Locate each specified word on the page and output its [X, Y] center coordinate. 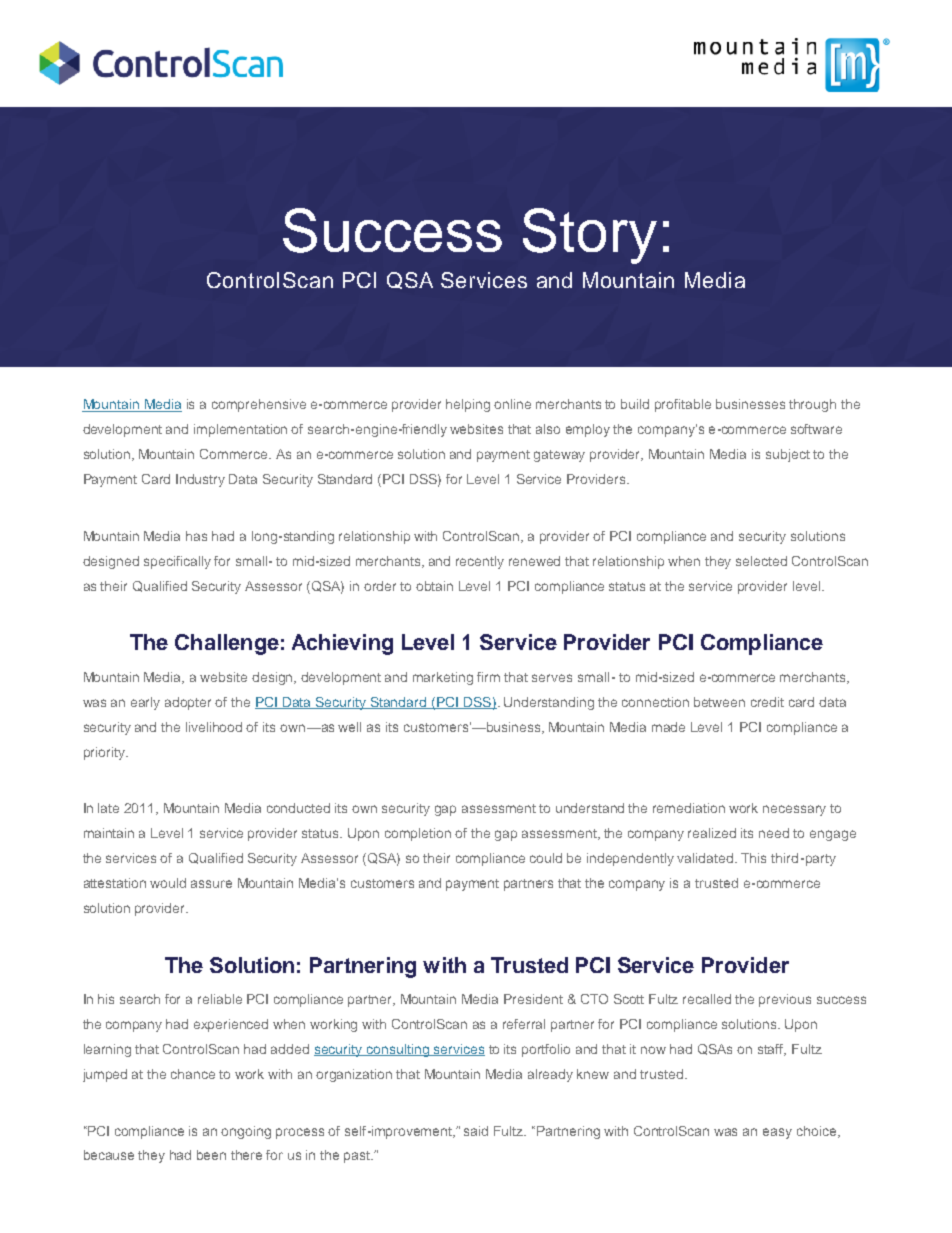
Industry [200, 480]
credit [767, 702]
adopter [188, 703]
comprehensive [259, 405]
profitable [683, 405]
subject [788, 455]
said [476, 1131]
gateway [559, 456]
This [753, 858]
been [211, 1155]
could [546, 858]
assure [211, 884]
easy [777, 1133]
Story [590, 236]
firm [488, 677]
